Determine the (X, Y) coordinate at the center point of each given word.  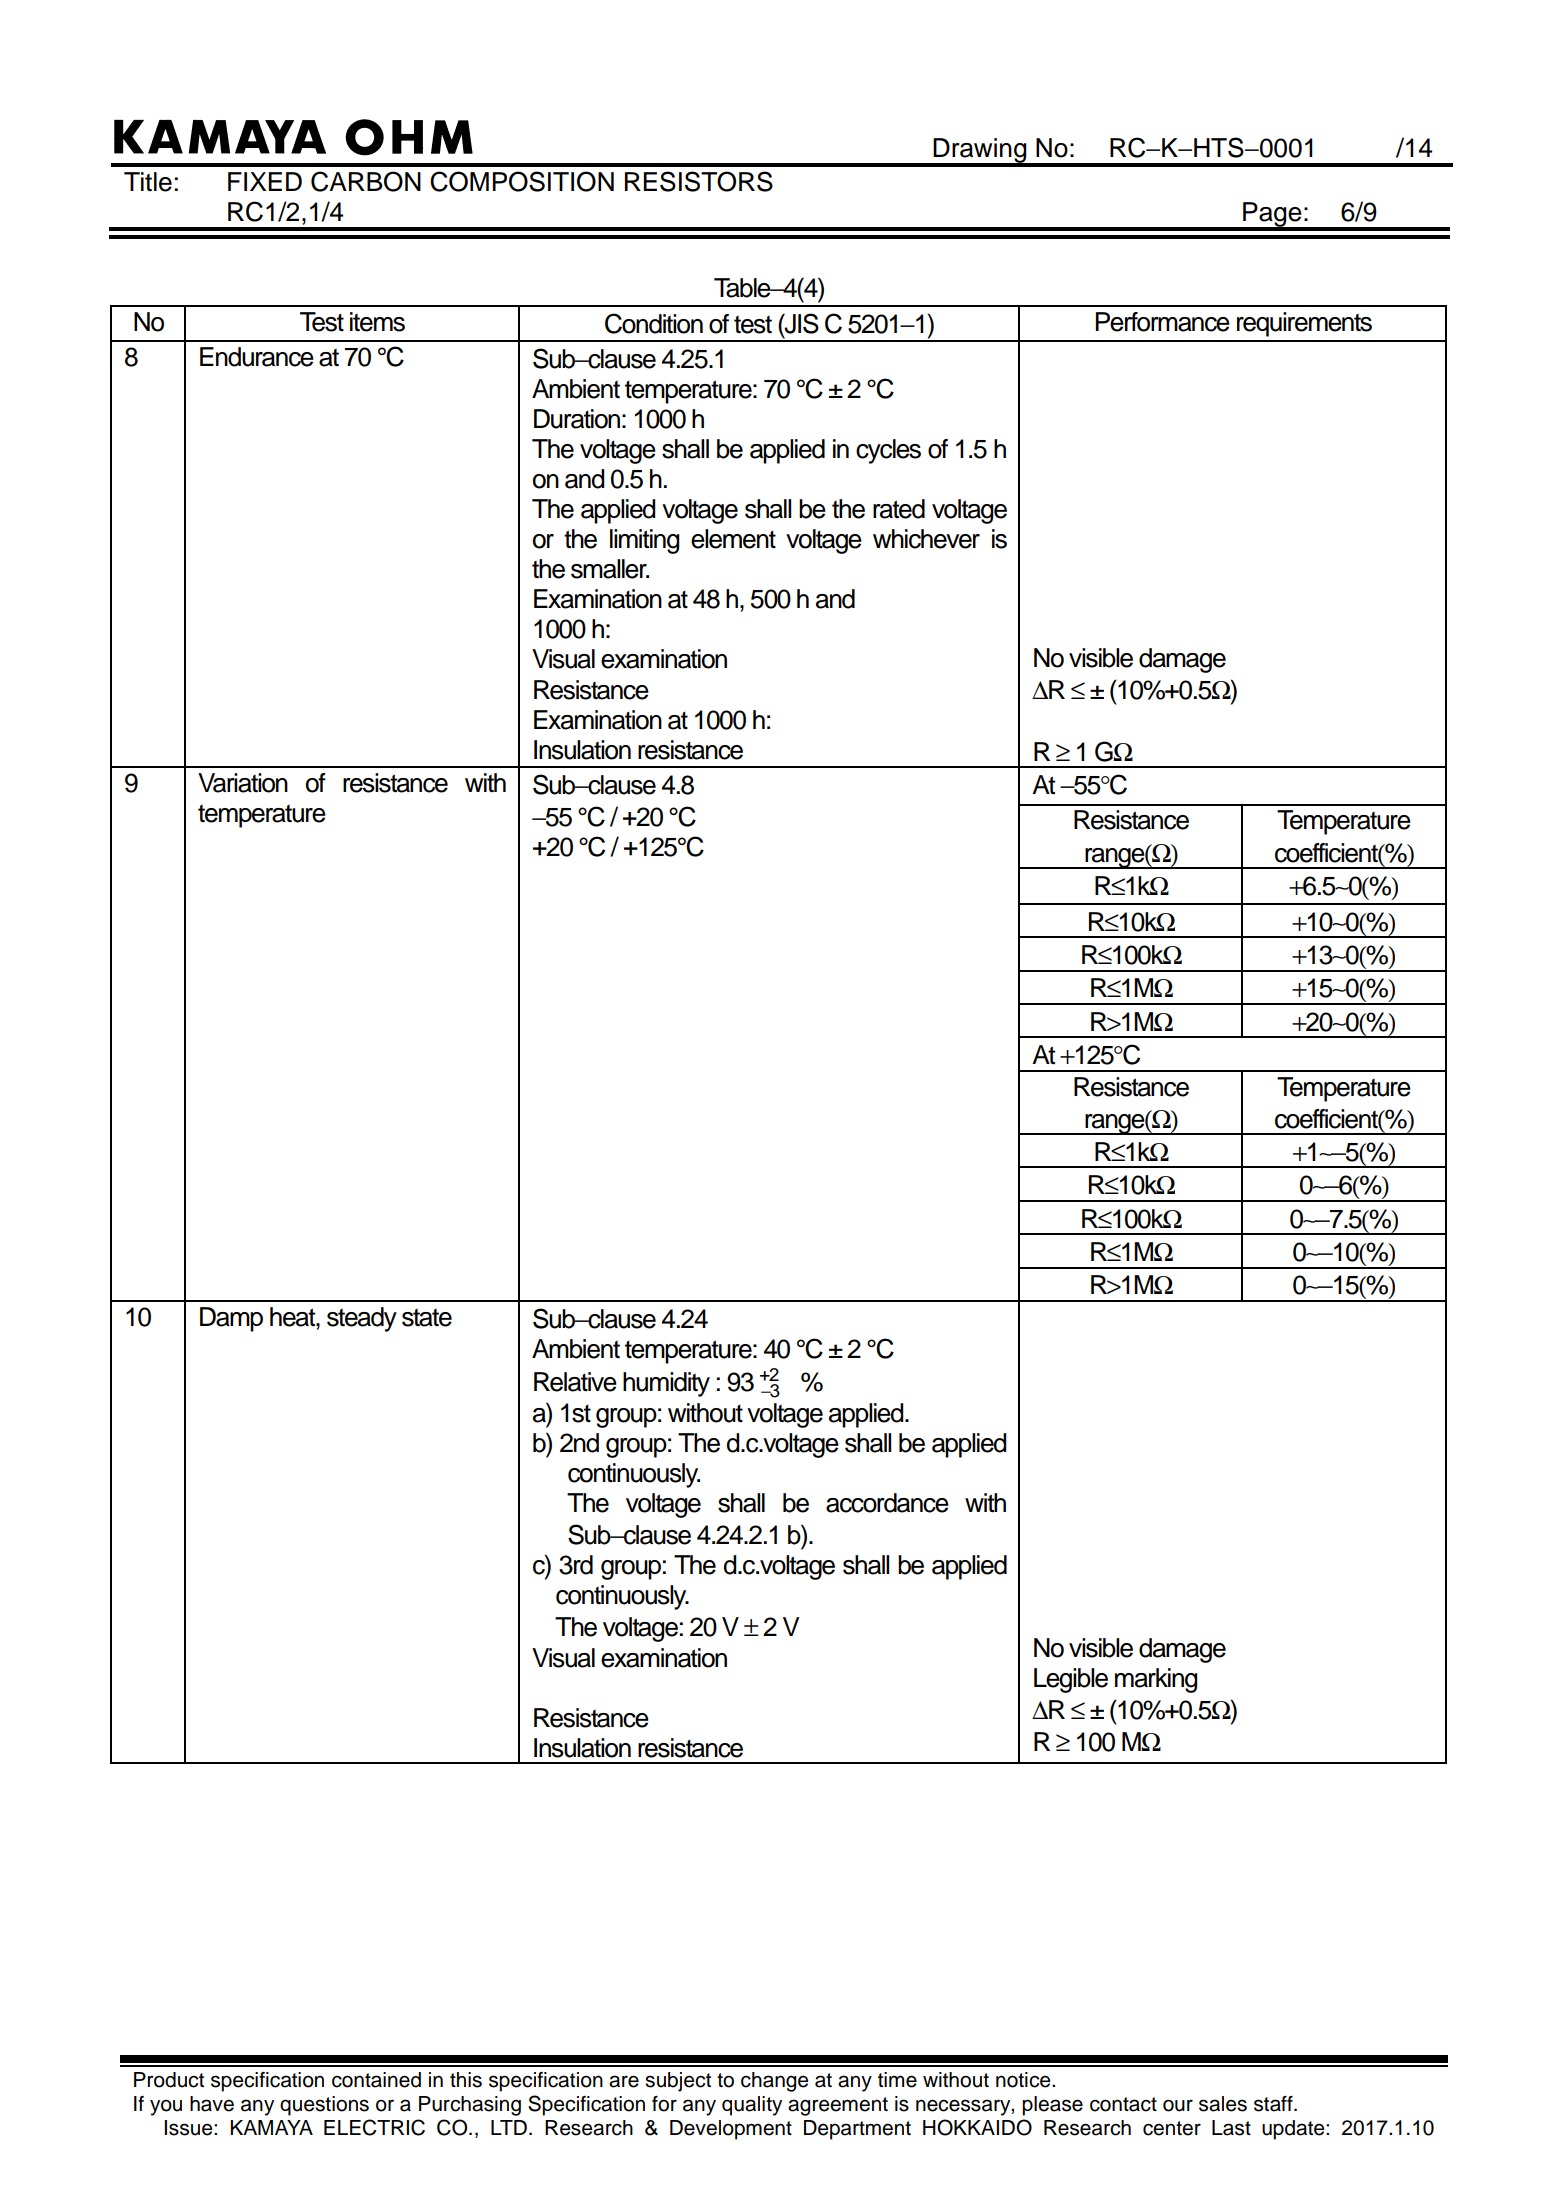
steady (362, 1319)
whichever (926, 539)
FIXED (265, 181)
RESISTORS (699, 181)
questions (324, 2106)
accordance (887, 1503)
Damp (231, 1319)
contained (376, 2080)
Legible (1071, 1680)
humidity (666, 1384)
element (733, 539)
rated (899, 509)
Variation (243, 783)
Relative (575, 1382)
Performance (1162, 322)
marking (1156, 1680)
